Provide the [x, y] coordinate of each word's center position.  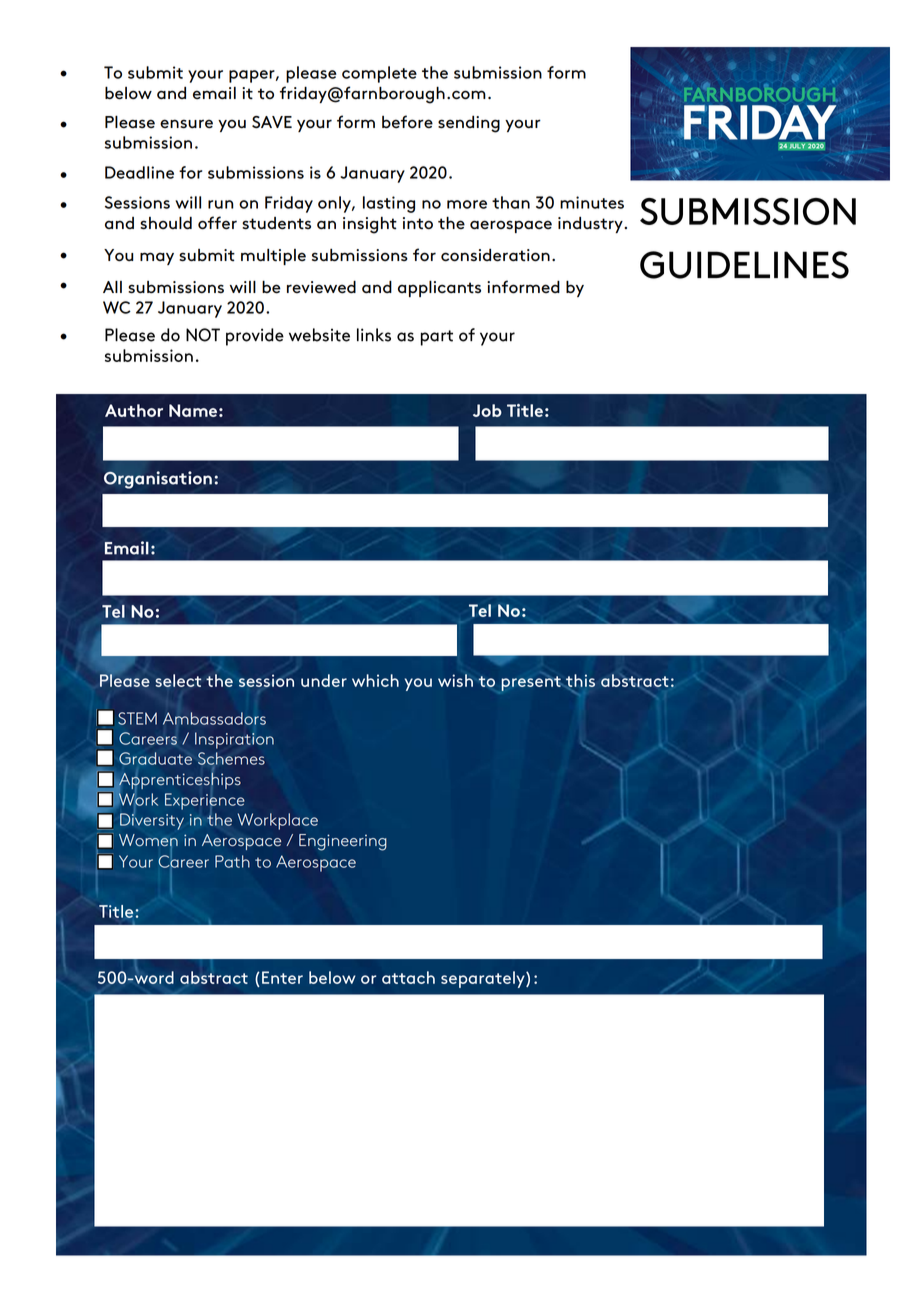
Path [232, 861]
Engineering [343, 842]
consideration [495, 255]
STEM [137, 718]
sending [469, 124]
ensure [186, 124]
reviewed [321, 287]
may [157, 258]
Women [148, 841]
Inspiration [234, 740]
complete [379, 74]
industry [591, 225]
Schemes [231, 758]
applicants [439, 288]
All [112, 286]
